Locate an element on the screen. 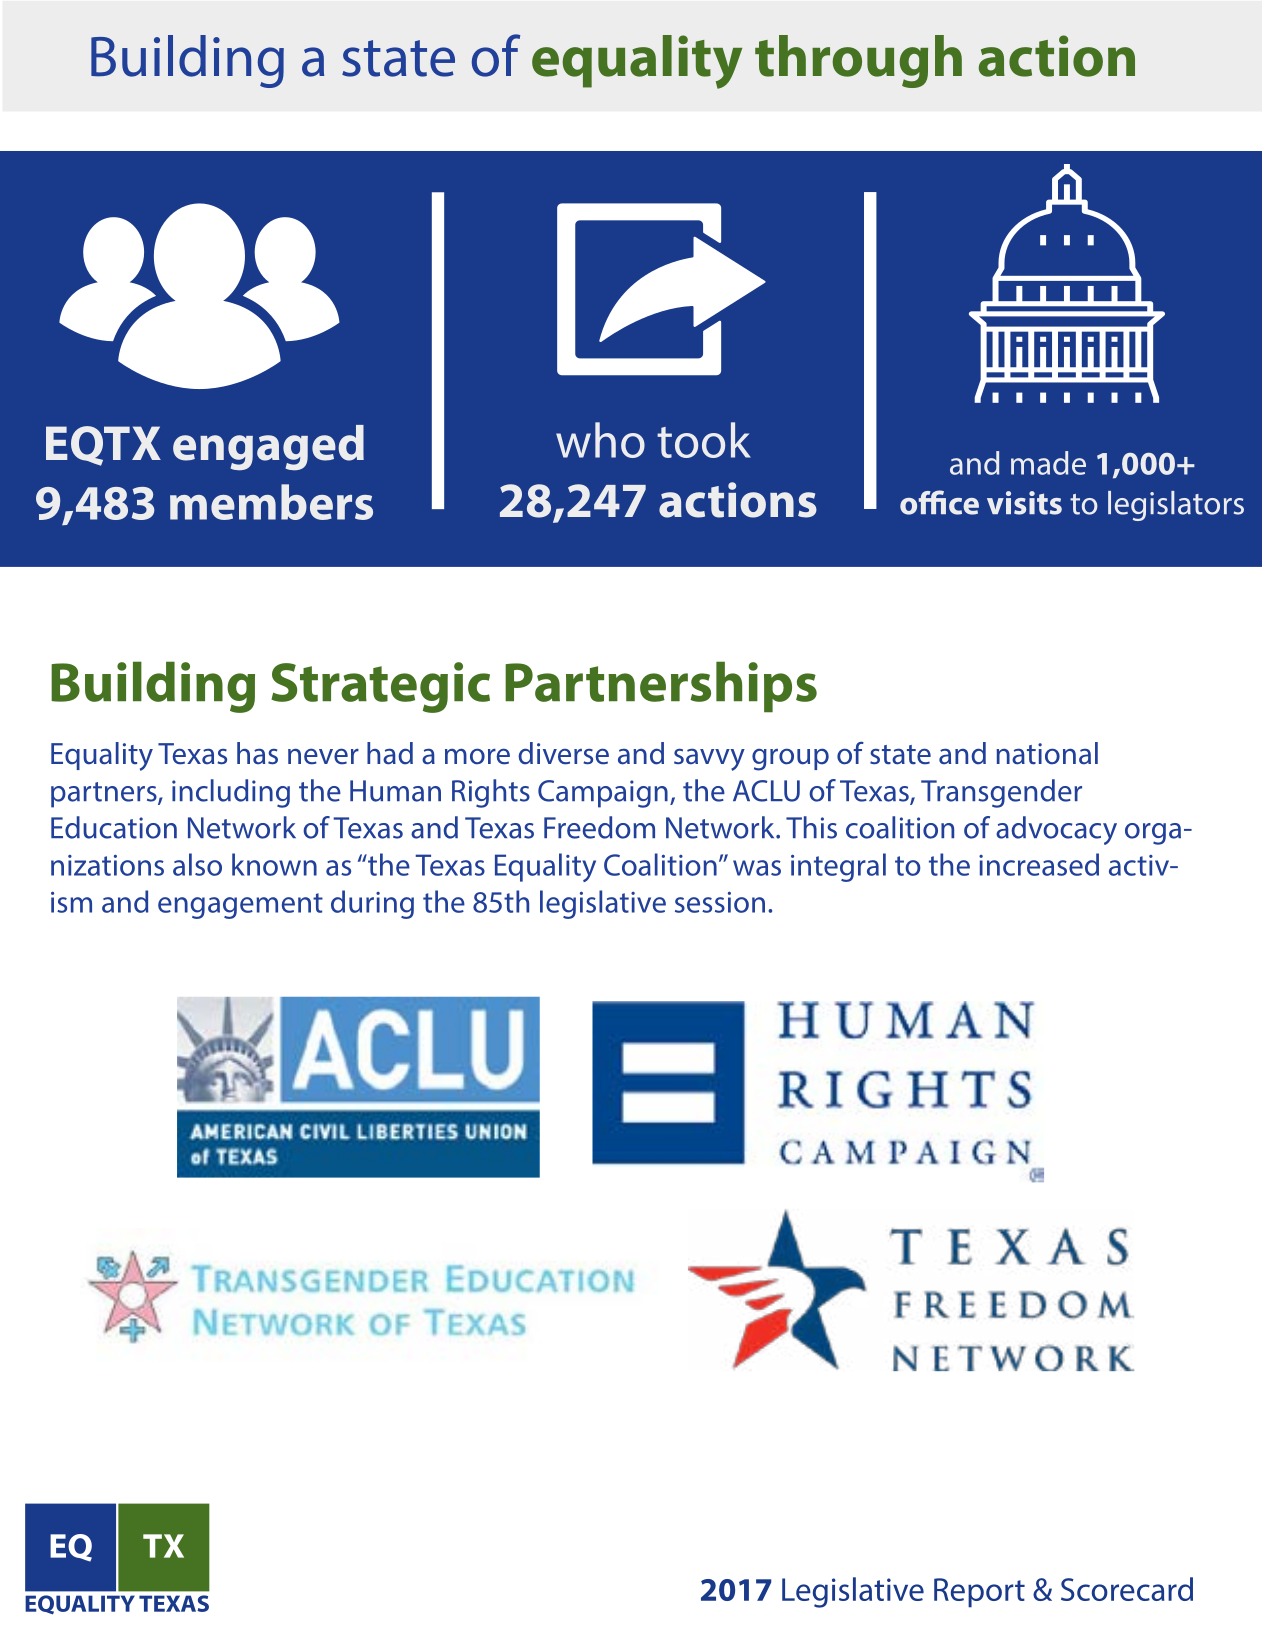 The width and height of the screenshot is (1262, 1634). Freedom is located at coordinates (599, 827).
